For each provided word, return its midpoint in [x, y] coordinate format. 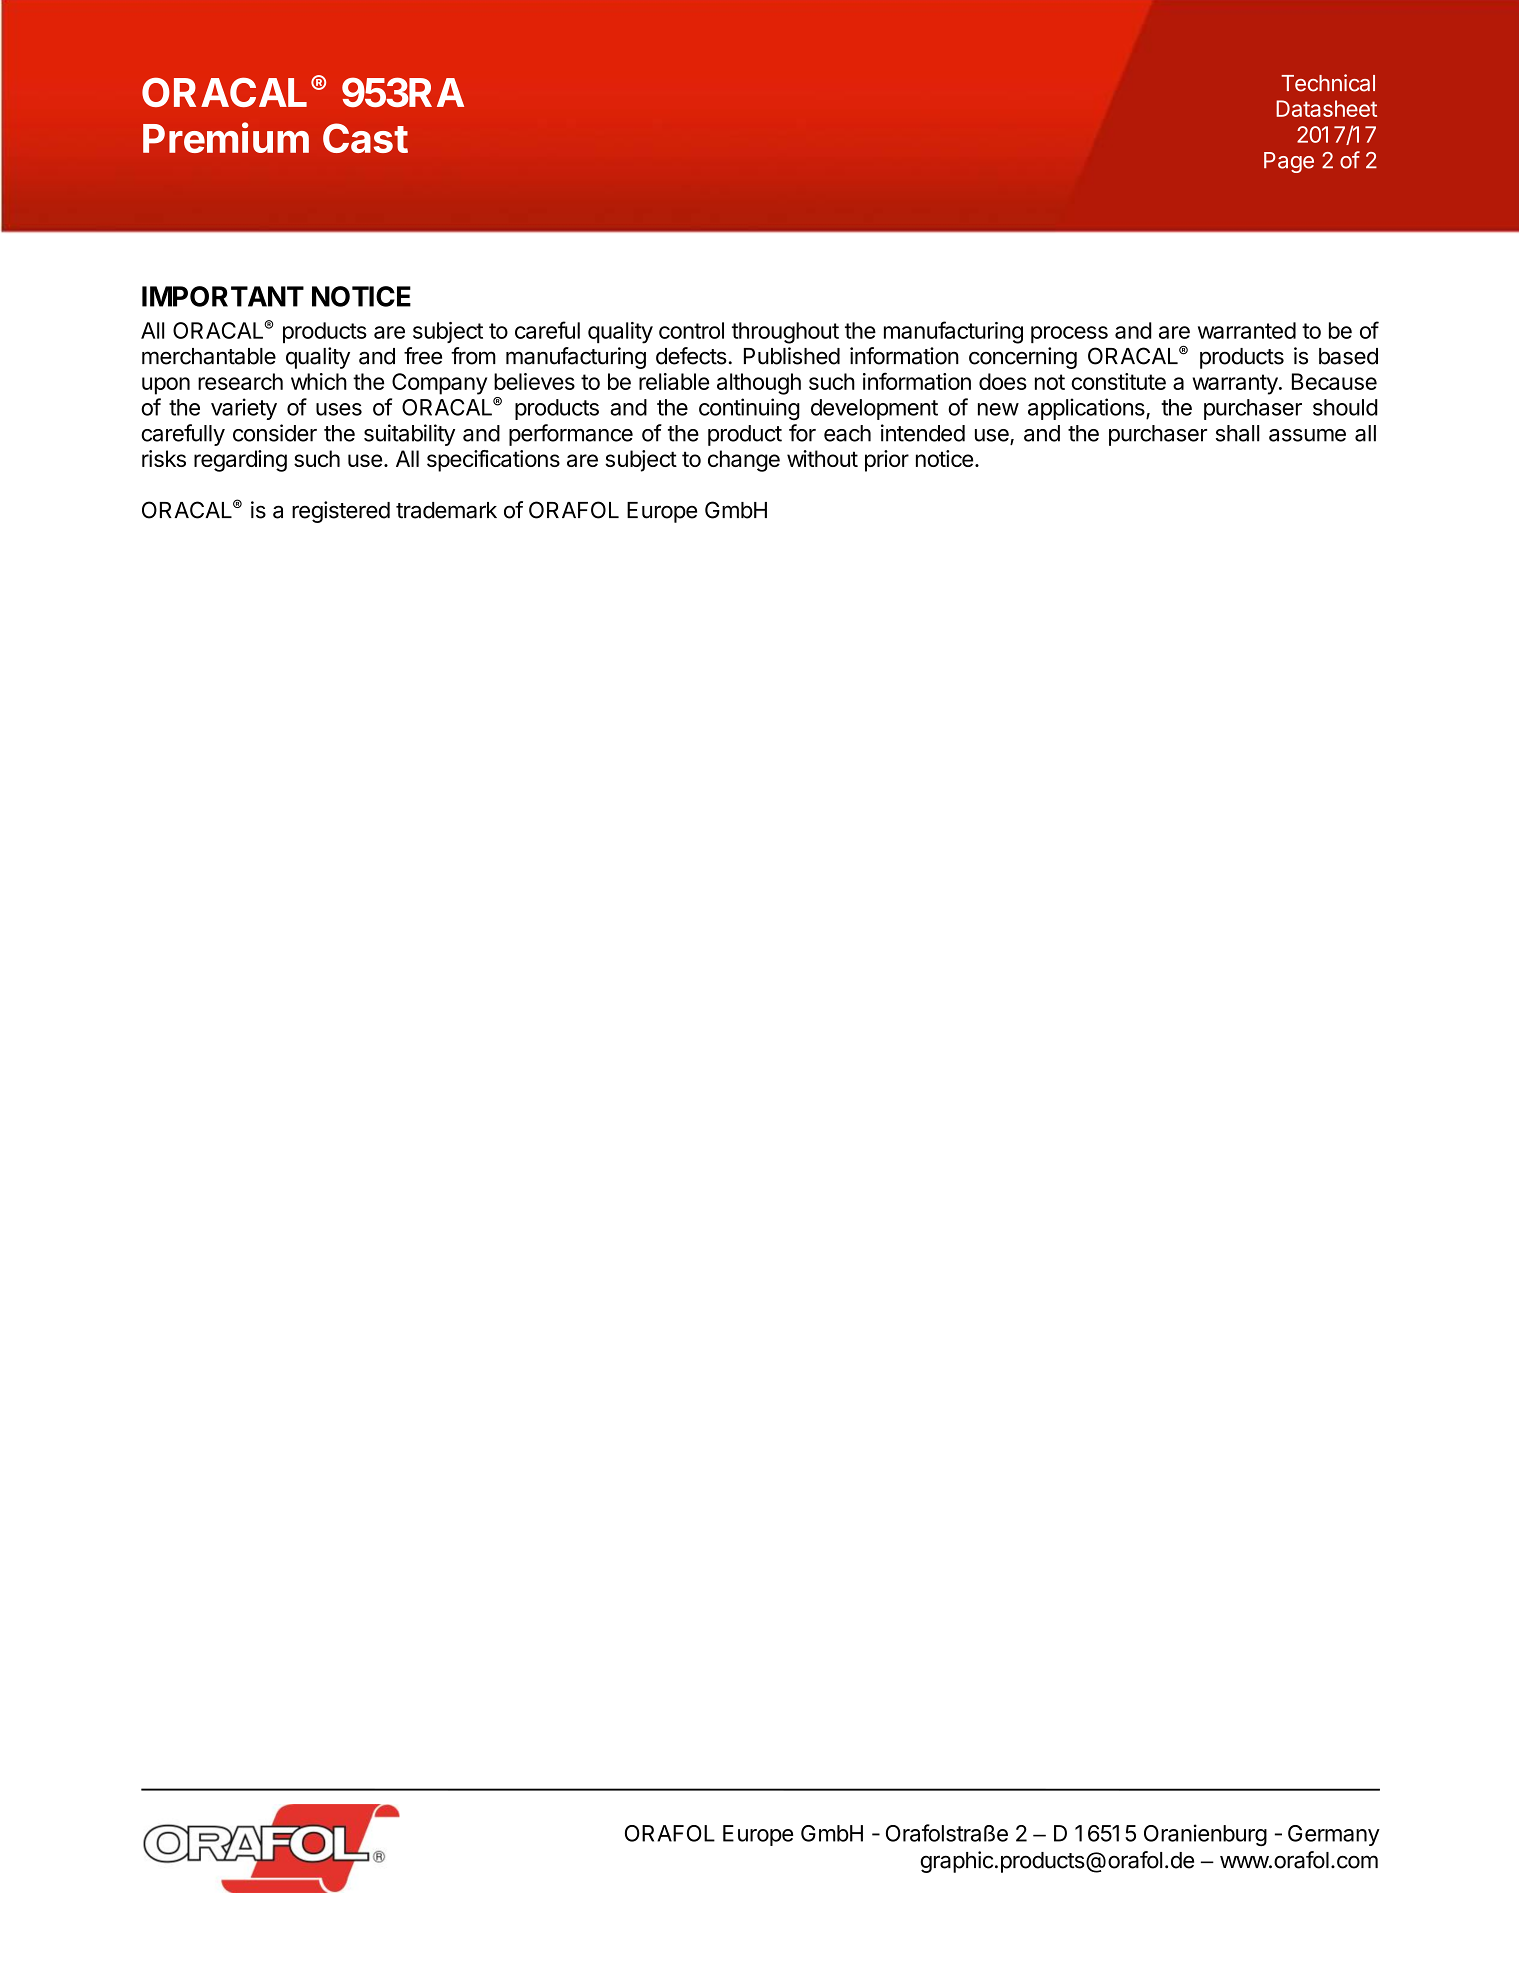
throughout [785, 333]
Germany [1334, 1835]
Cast [365, 138]
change [744, 461]
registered [341, 512]
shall [1237, 433]
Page [1289, 162]
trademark [446, 510]
